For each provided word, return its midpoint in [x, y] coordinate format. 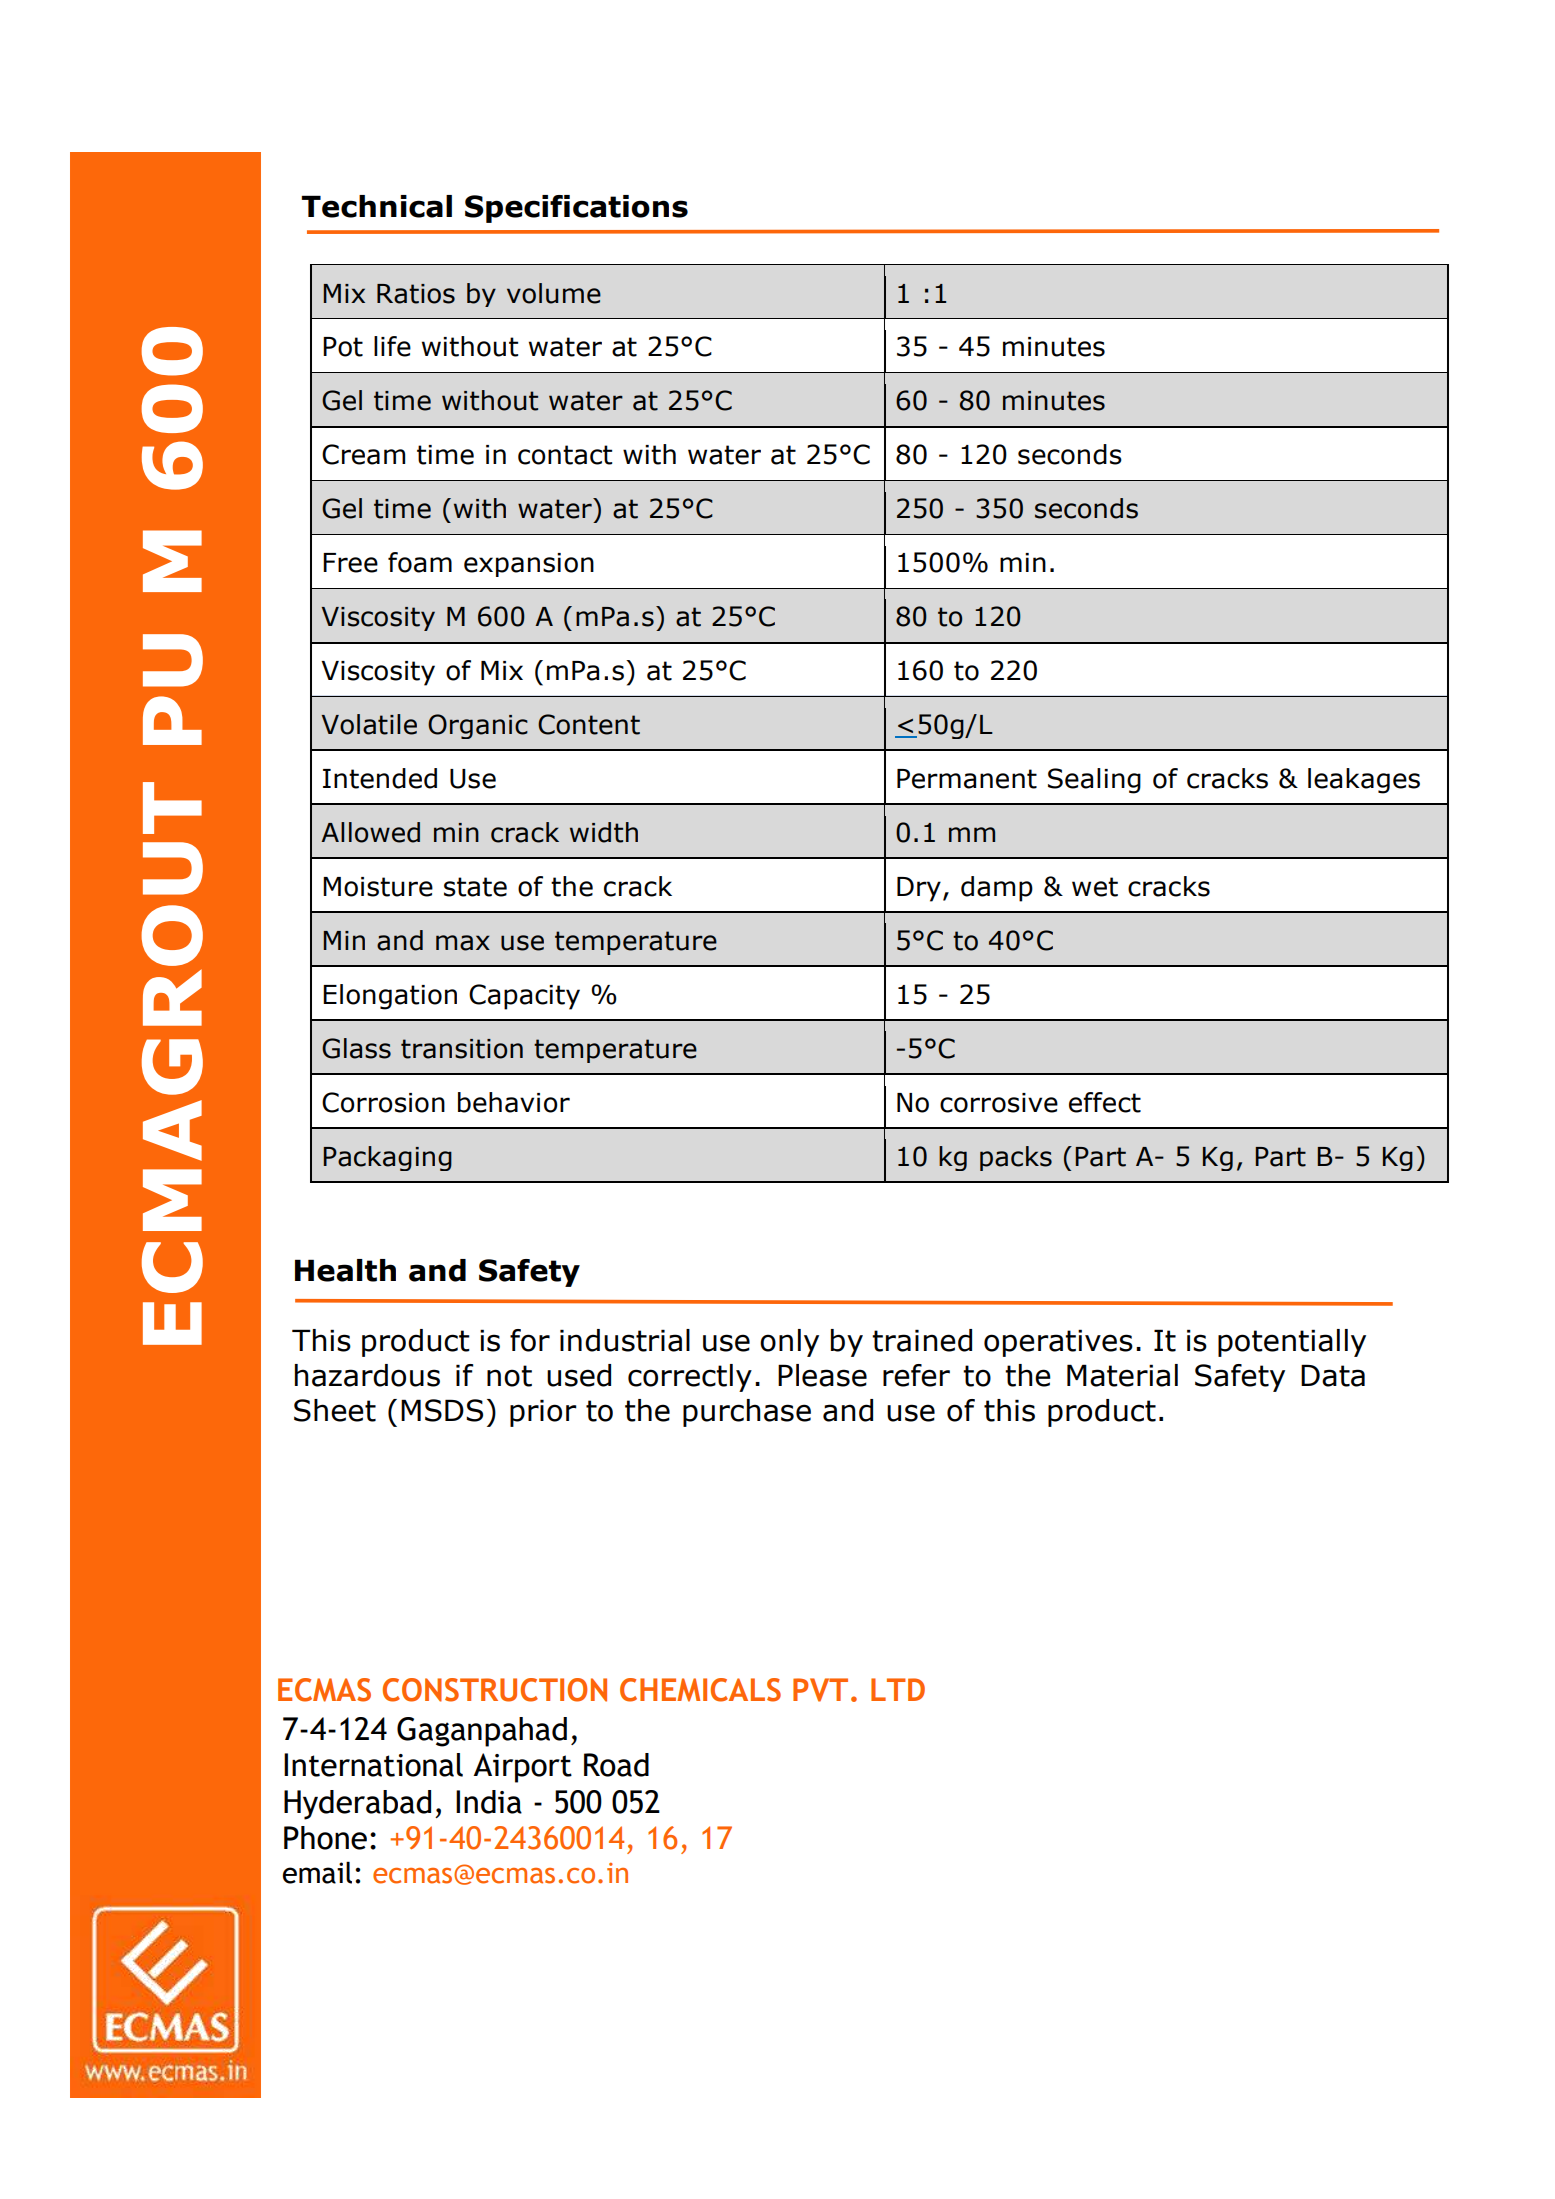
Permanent [967, 779]
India [489, 1802]
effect [1105, 1102]
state [475, 887]
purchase [747, 1413]
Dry [919, 889]
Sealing [1094, 781]
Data [1333, 1375]
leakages [1364, 781]
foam [420, 562]
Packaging [387, 1158]
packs [1016, 1158]
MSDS [442, 1410]
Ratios [416, 294]
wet [1095, 887]
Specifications [576, 209]
